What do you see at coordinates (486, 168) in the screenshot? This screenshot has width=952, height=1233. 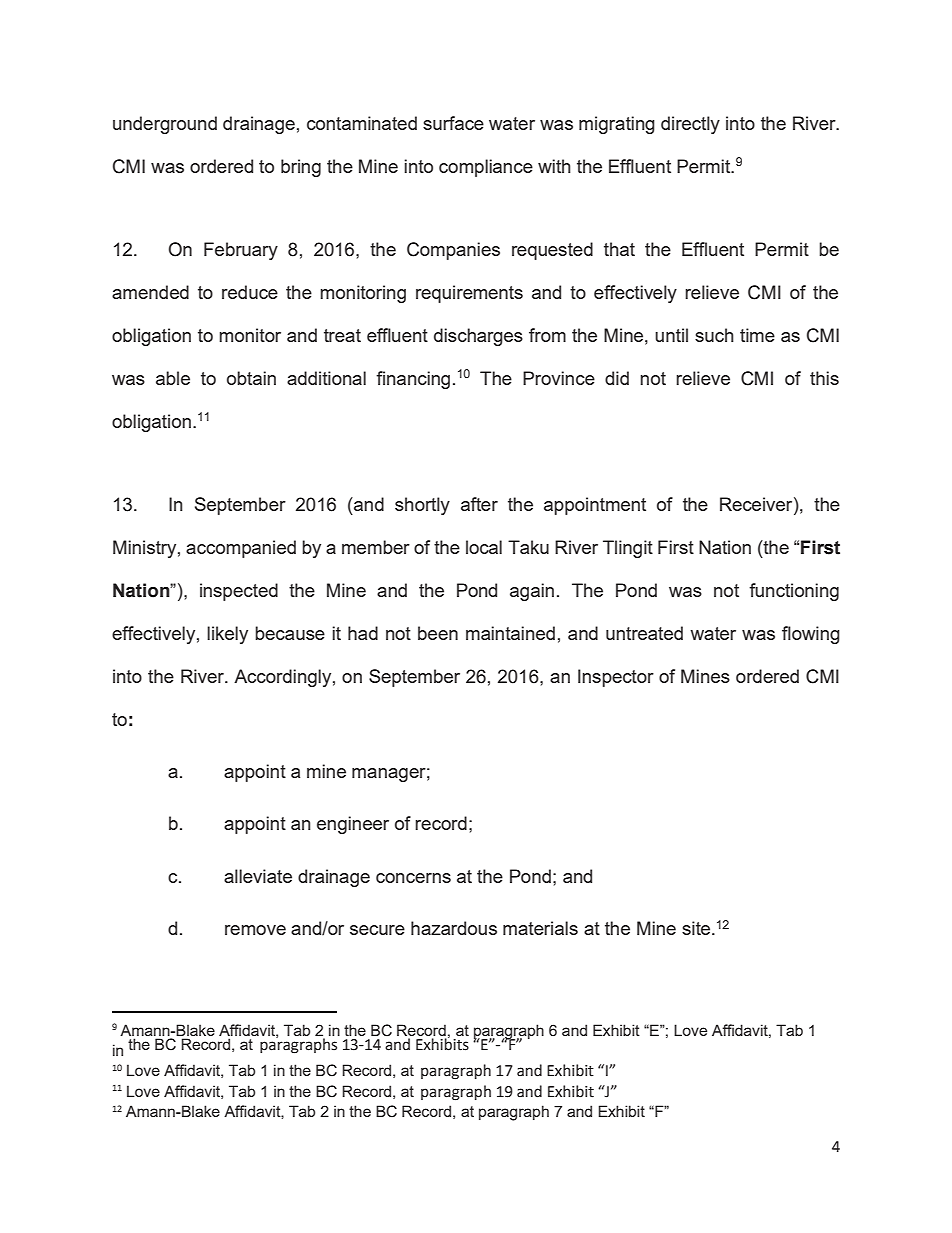 I see `compliance` at bounding box center [486, 168].
